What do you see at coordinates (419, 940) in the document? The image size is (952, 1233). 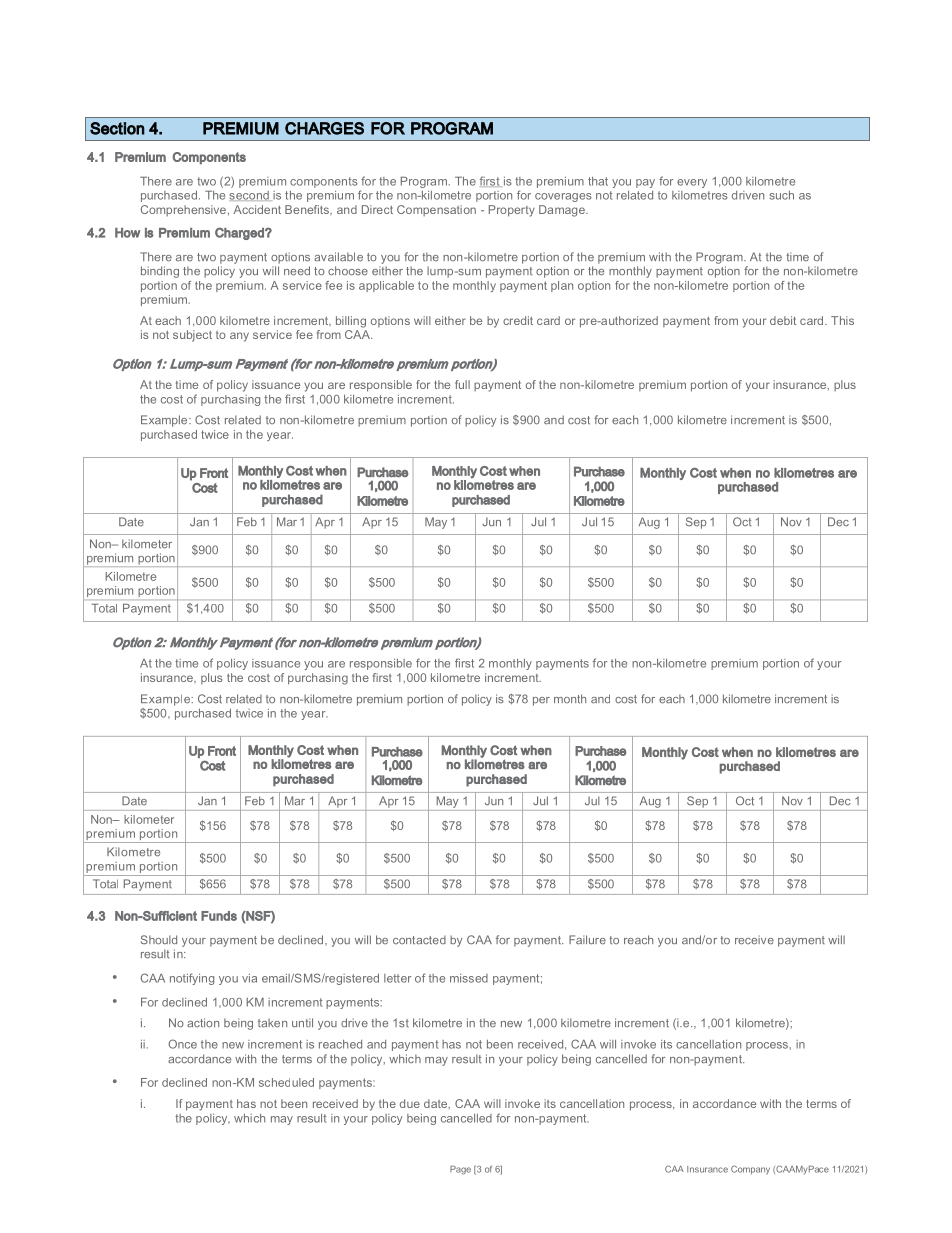 I see `contacted` at bounding box center [419, 940].
